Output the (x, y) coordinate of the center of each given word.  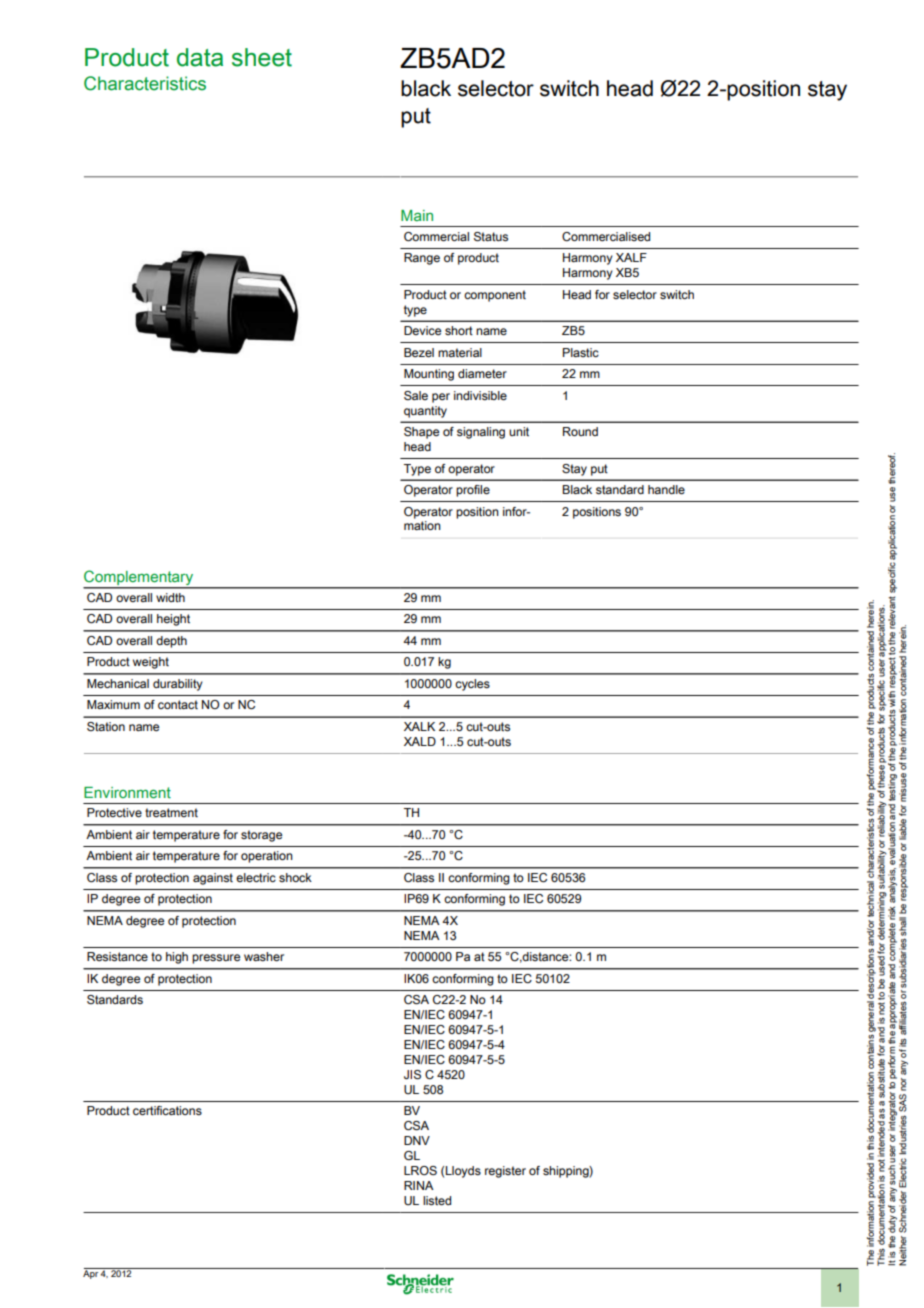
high (177, 958)
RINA (419, 1185)
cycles (472, 685)
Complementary (139, 579)
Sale (416, 395)
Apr (91, 1273)
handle (666, 489)
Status (491, 237)
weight (151, 663)
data (200, 57)
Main (417, 215)
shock (295, 877)
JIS (412, 1074)
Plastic (581, 352)
